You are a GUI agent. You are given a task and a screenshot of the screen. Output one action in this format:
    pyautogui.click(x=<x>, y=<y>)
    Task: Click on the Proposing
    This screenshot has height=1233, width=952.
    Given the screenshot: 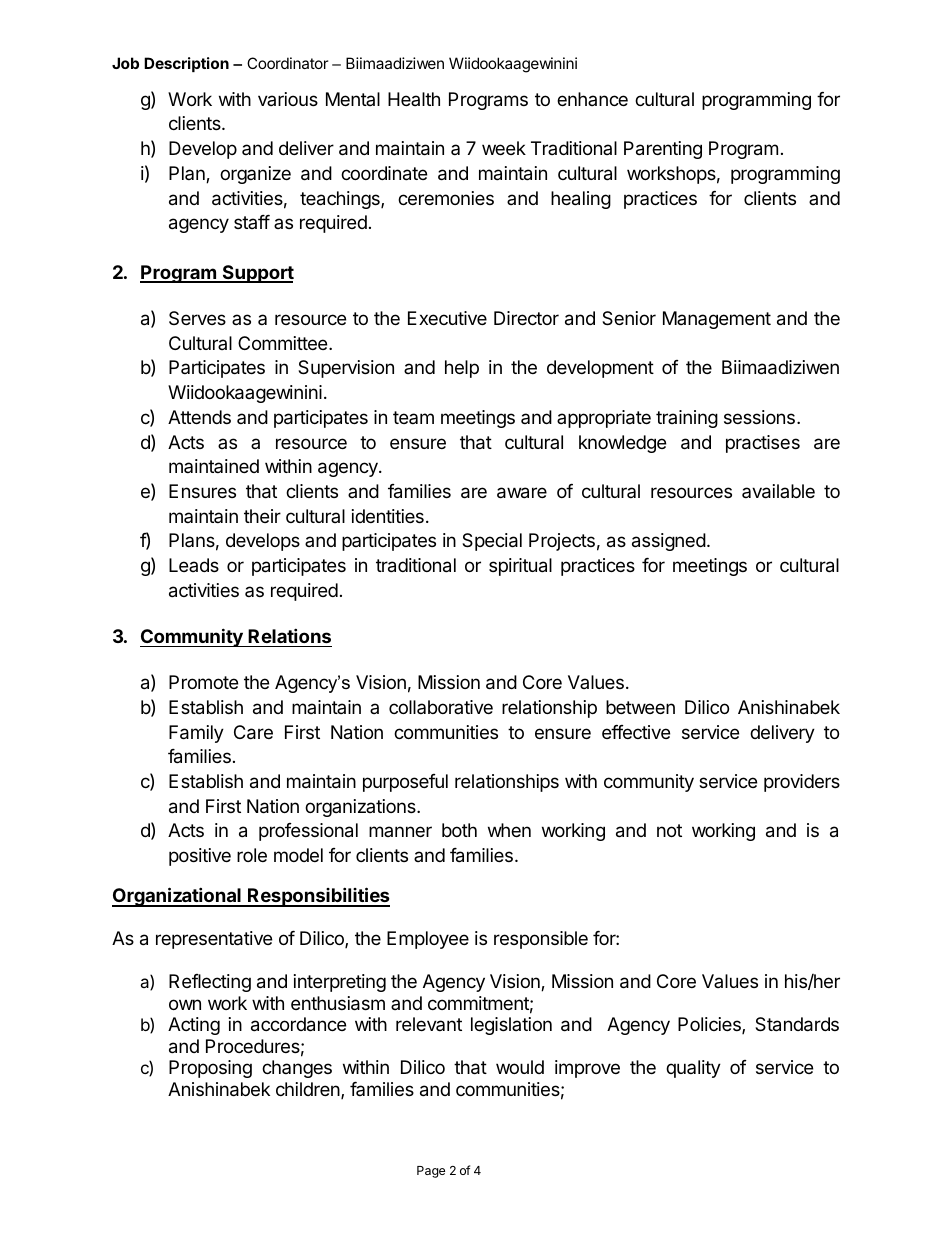 What is the action you would take?
    pyautogui.click(x=210, y=1069)
